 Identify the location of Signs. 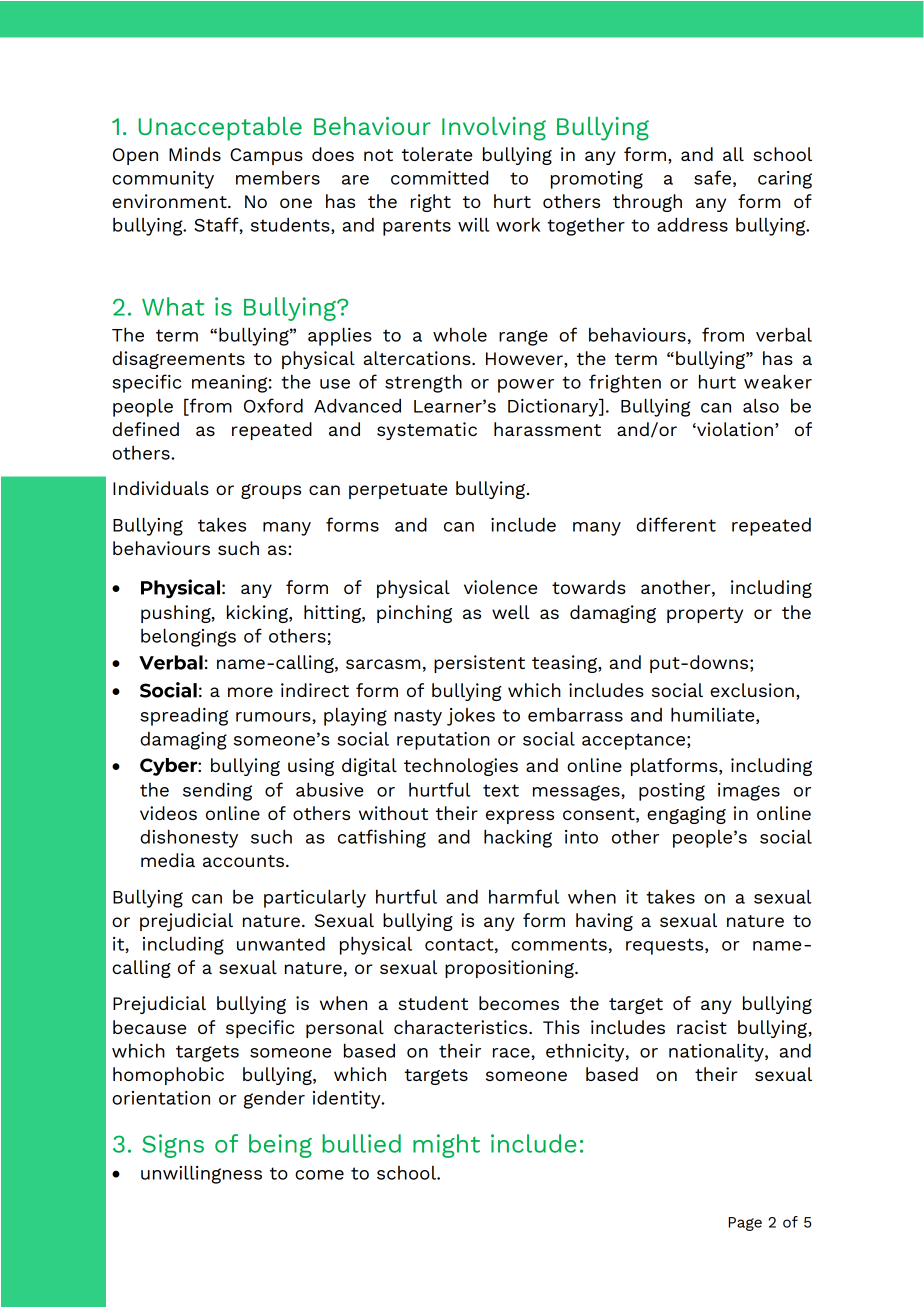
(173, 1146).
